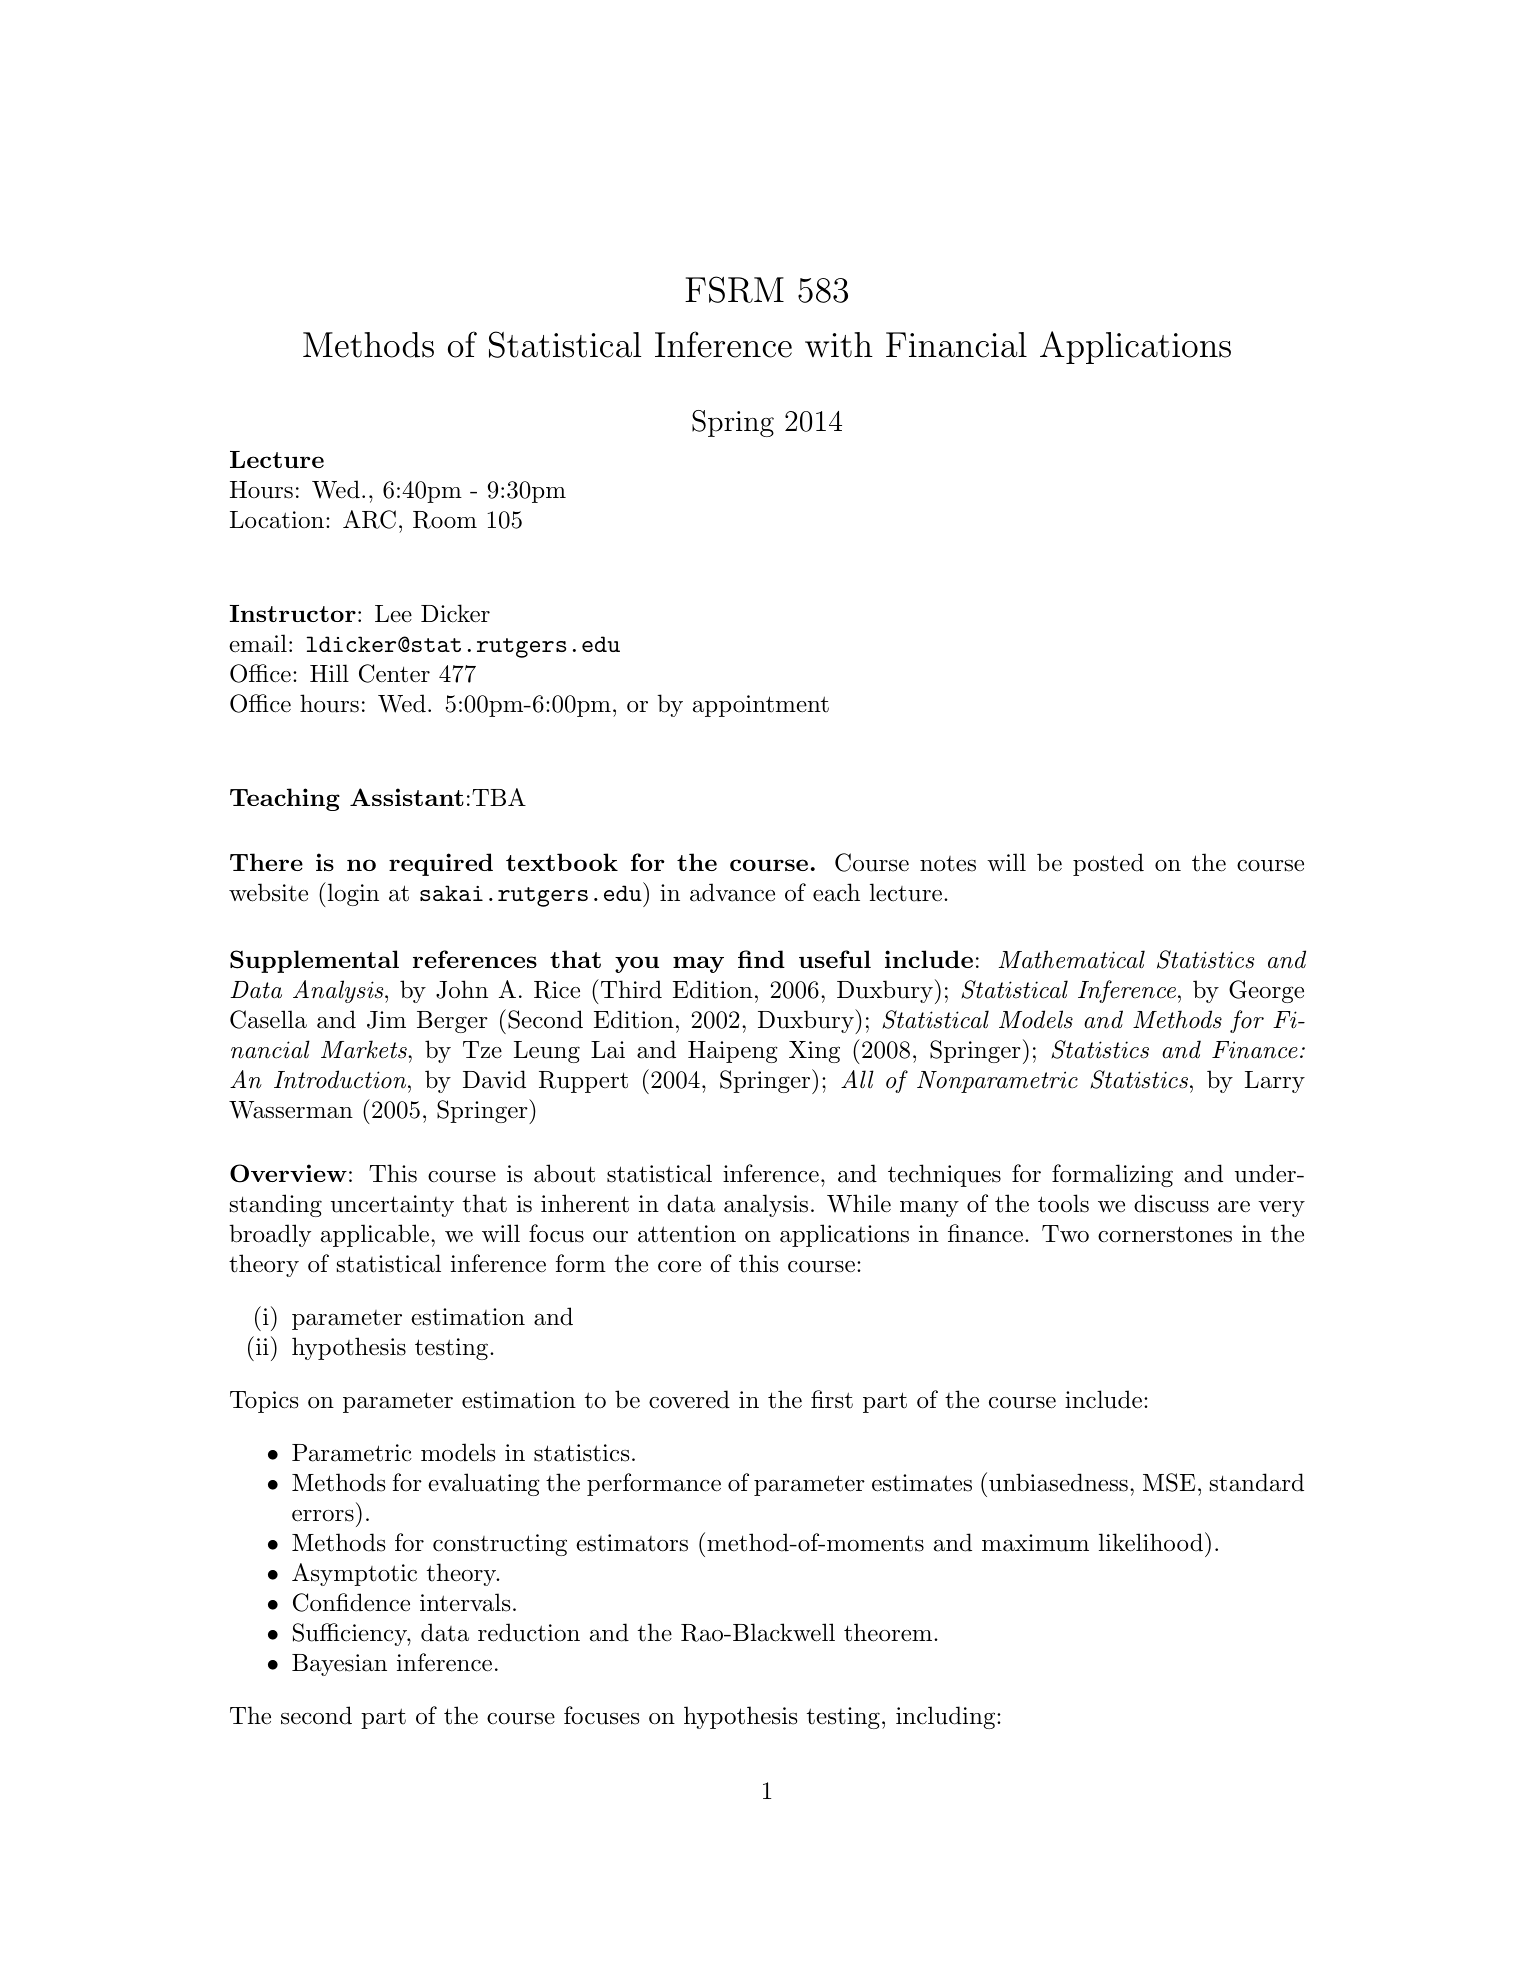 This image has width=1536, height=1988. I want to click on appointment, so click(761, 706).
